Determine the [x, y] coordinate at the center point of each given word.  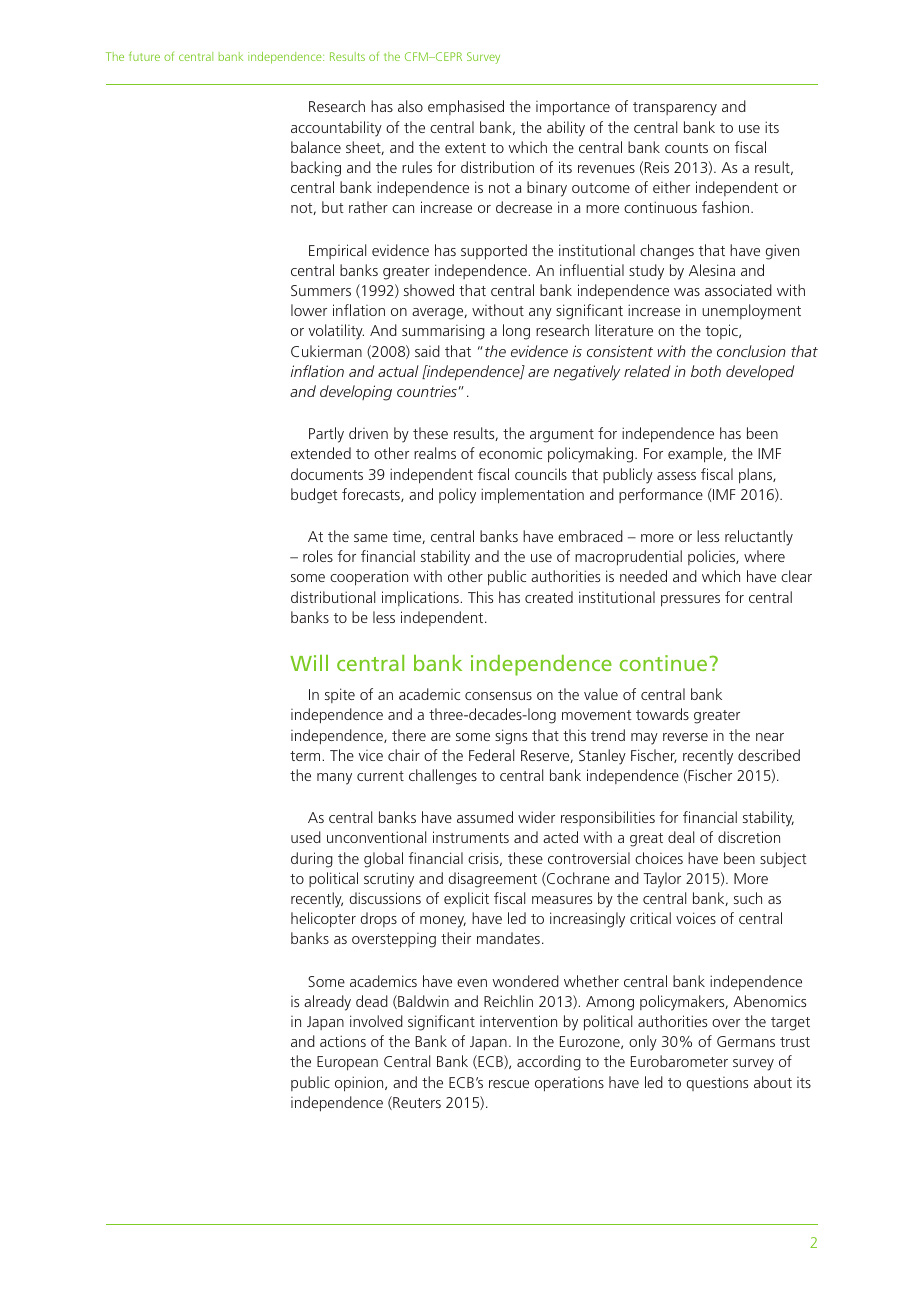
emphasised [466, 107]
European [347, 1063]
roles [318, 556]
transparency [675, 109]
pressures [690, 601]
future [144, 56]
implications [421, 598]
